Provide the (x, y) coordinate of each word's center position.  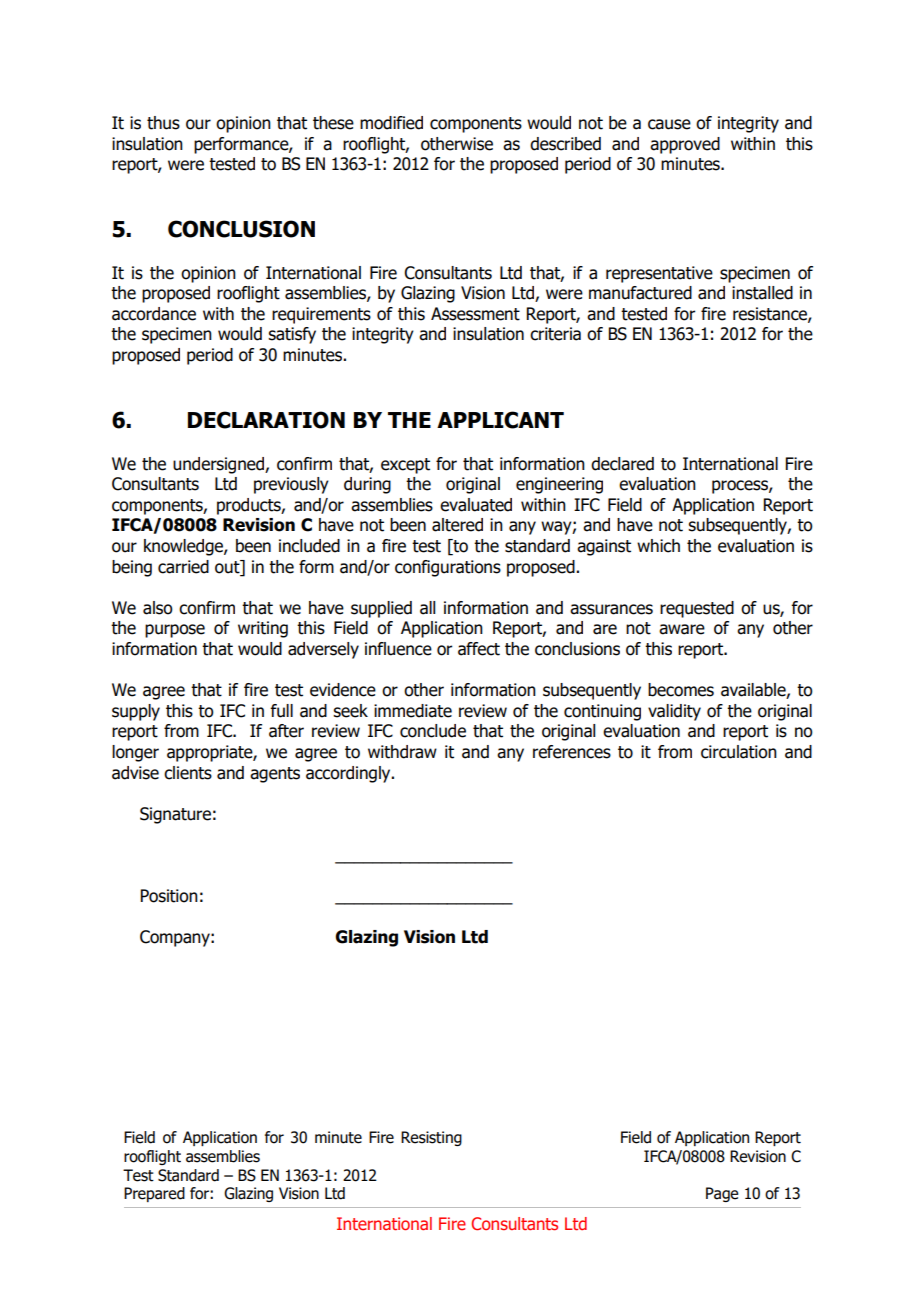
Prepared (154, 1194)
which (658, 546)
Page (722, 1194)
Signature (175, 815)
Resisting (431, 1138)
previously (291, 485)
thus (163, 123)
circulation (739, 752)
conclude (433, 731)
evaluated (476, 505)
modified (391, 123)
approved (685, 145)
